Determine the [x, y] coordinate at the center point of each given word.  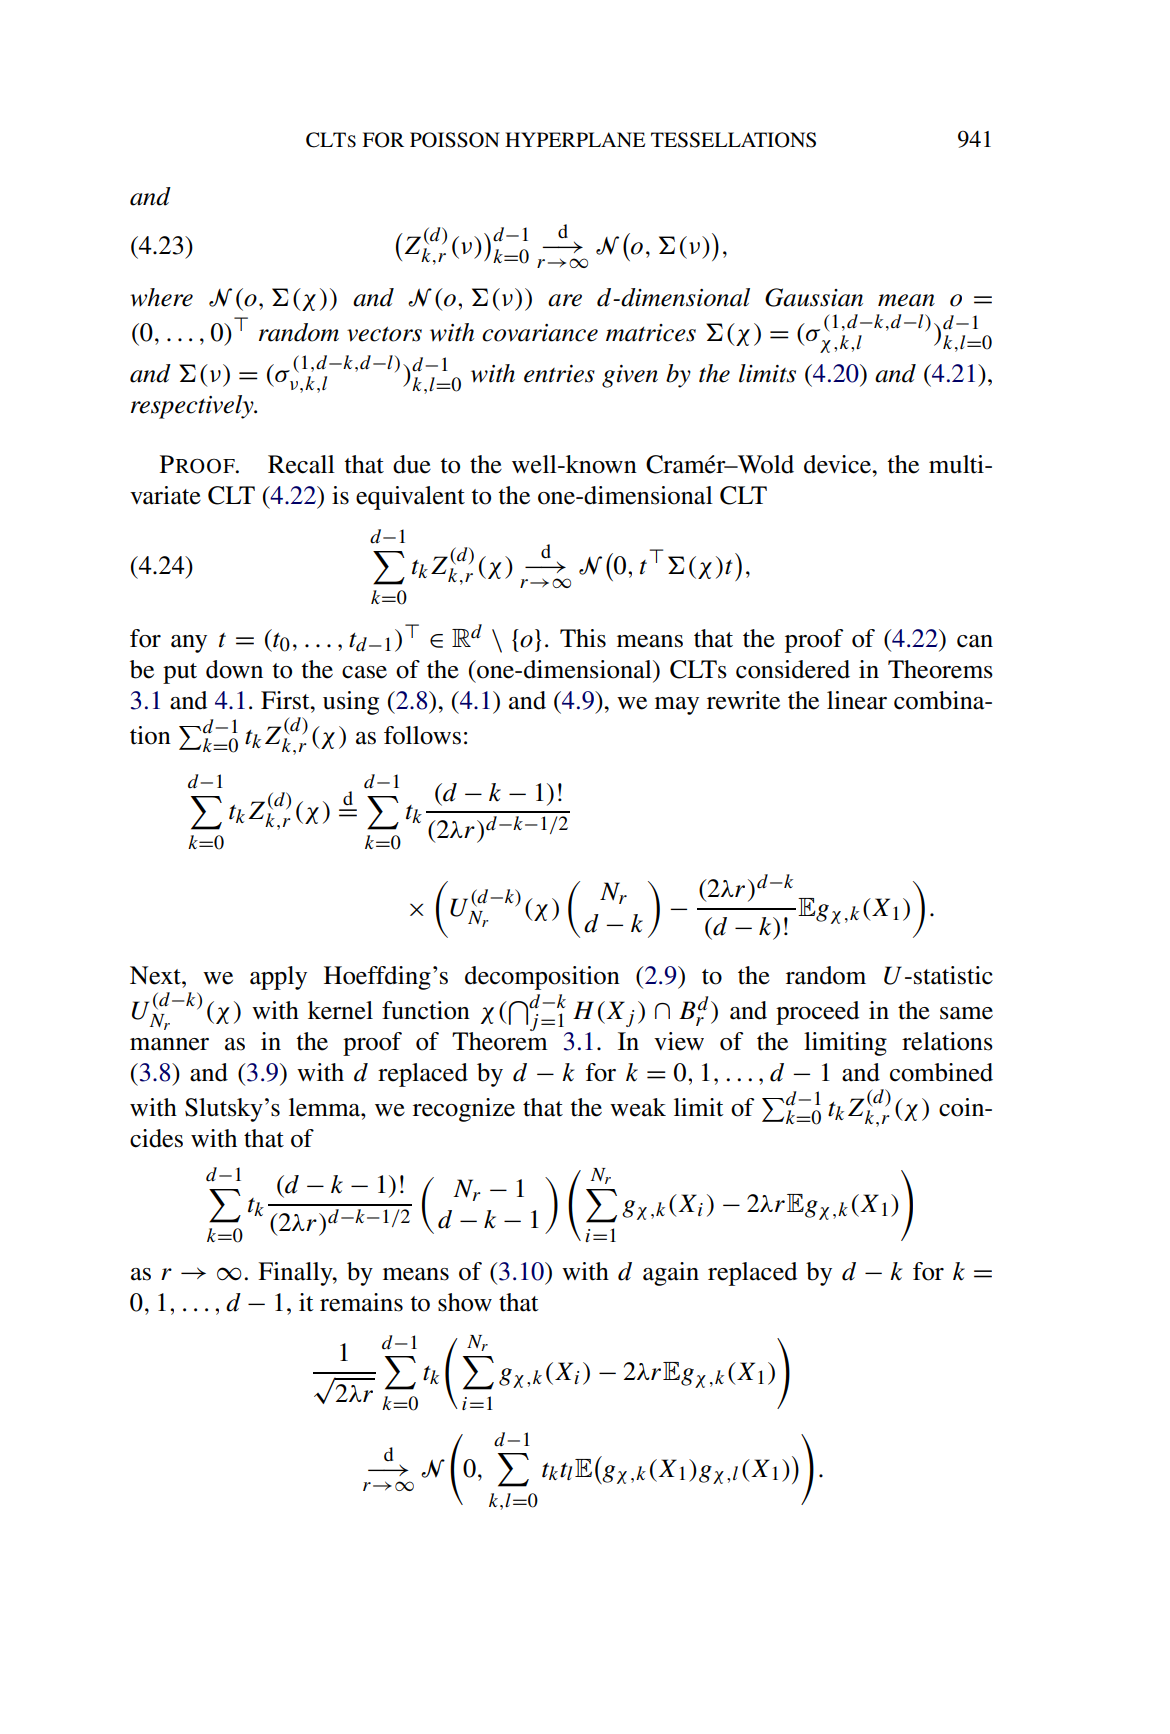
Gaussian [814, 297]
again [671, 1274]
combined [941, 1072]
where [161, 297]
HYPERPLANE [575, 139]
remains [361, 1302]
